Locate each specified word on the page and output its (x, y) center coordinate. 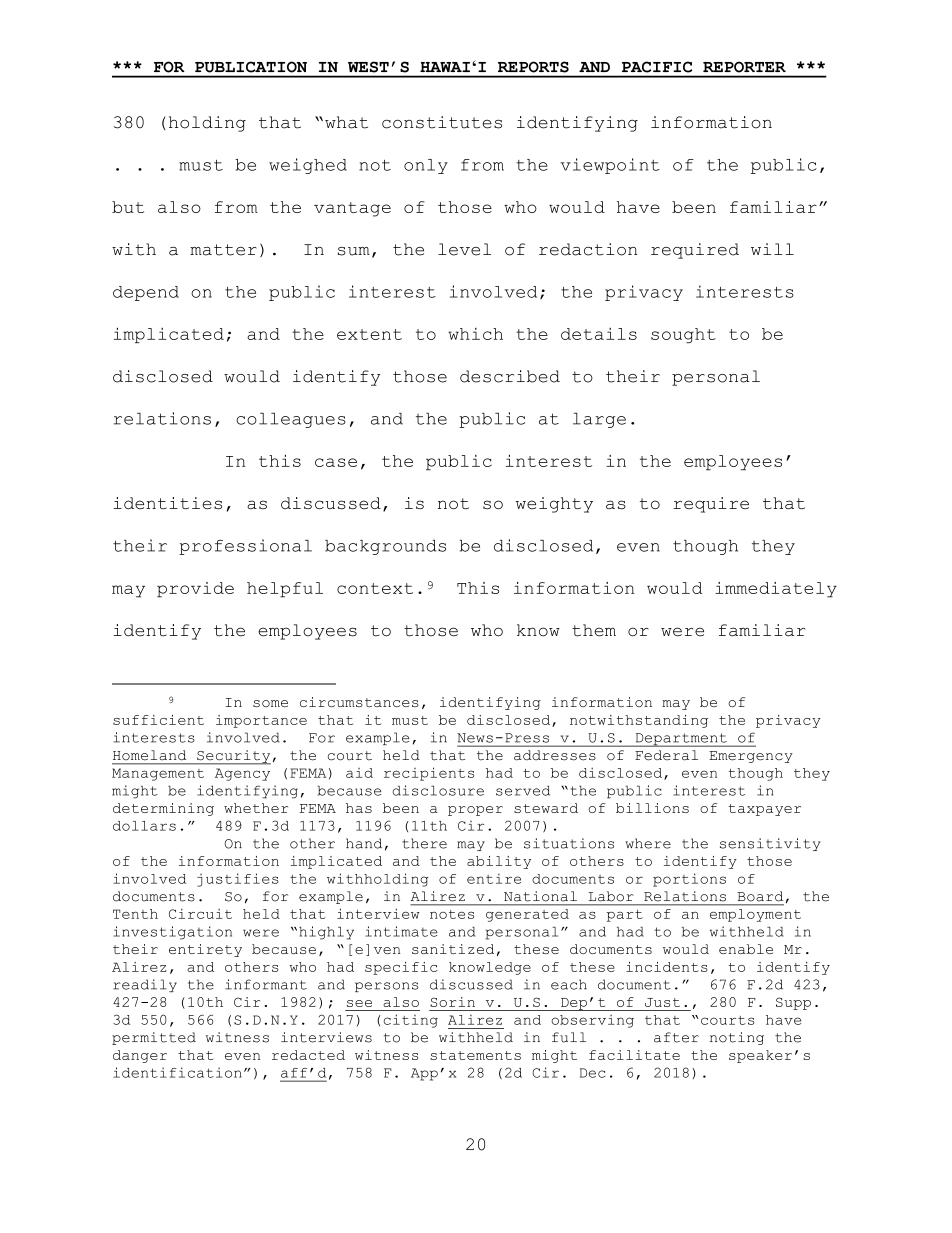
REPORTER (744, 67)
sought (683, 335)
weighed (308, 166)
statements (475, 1055)
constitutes (442, 122)
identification (177, 1072)
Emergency (751, 757)
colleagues (291, 420)
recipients (429, 774)
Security (233, 757)
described (510, 376)
